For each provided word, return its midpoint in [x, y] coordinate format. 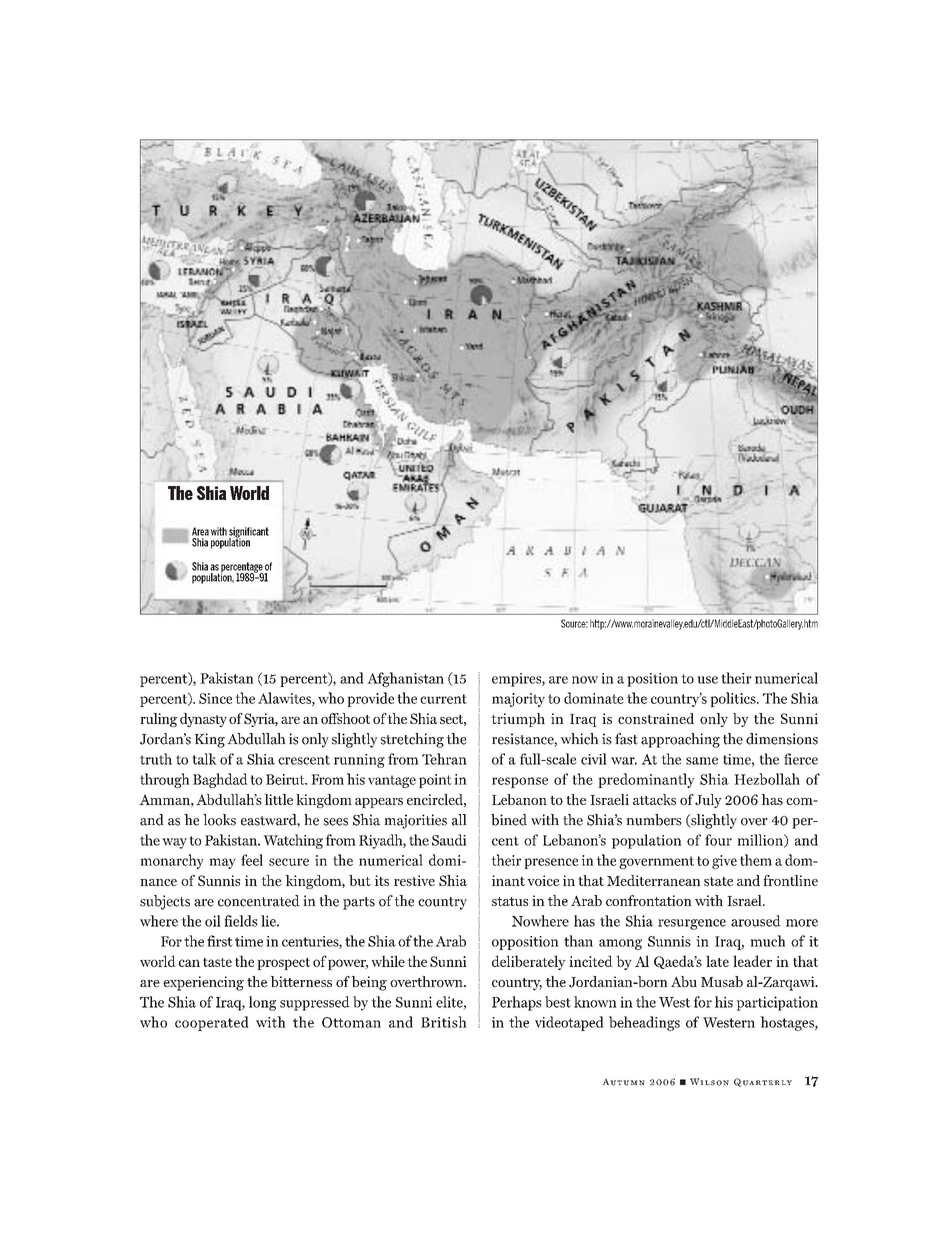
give [724, 862]
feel [252, 860]
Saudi [449, 840]
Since [215, 698]
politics [734, 699]
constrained [656, 718]
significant [249, 533]
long [262, 1003]
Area [200, 531]
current [443, 699]
